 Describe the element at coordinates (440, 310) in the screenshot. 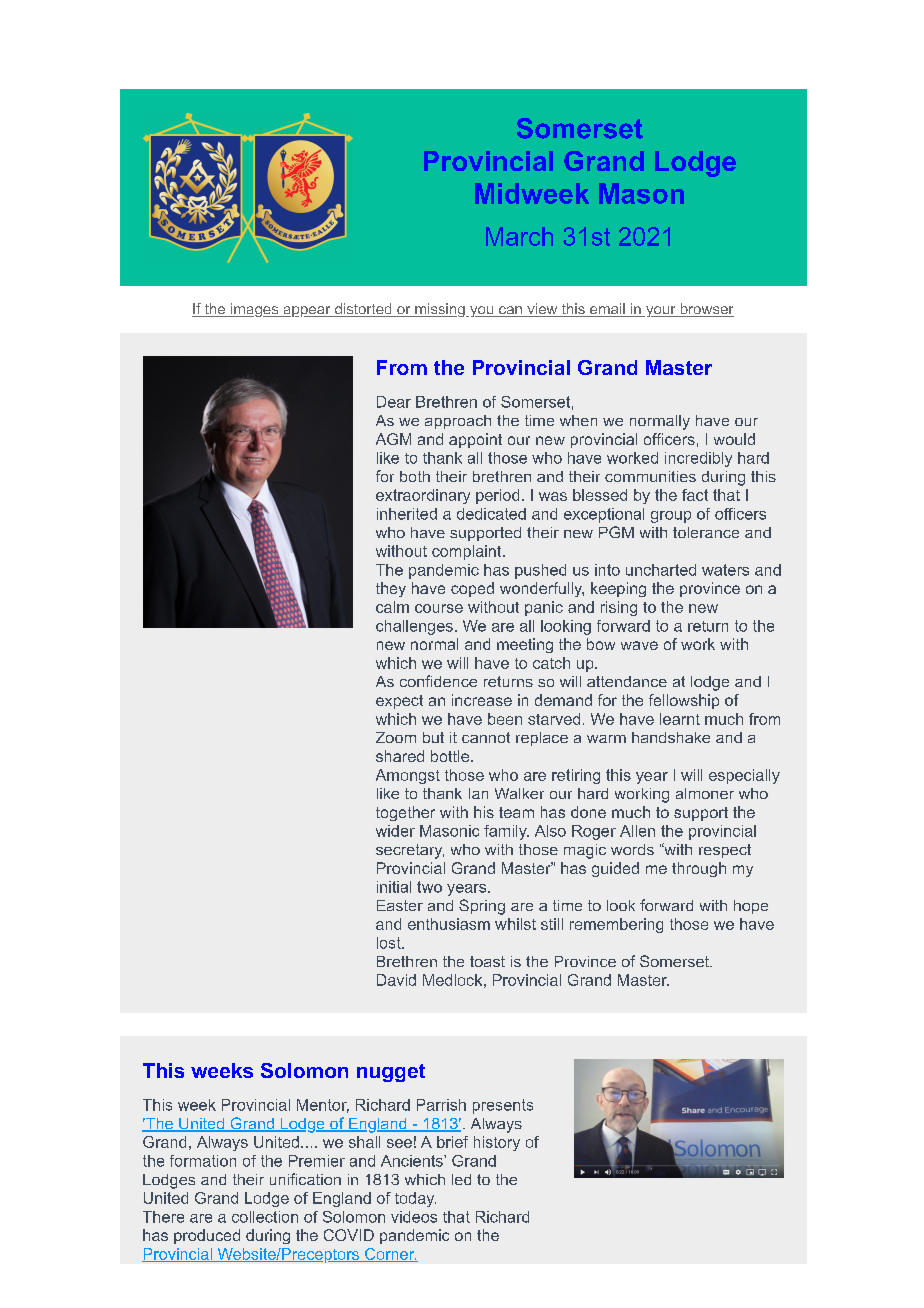

I see `missing` at that location.
